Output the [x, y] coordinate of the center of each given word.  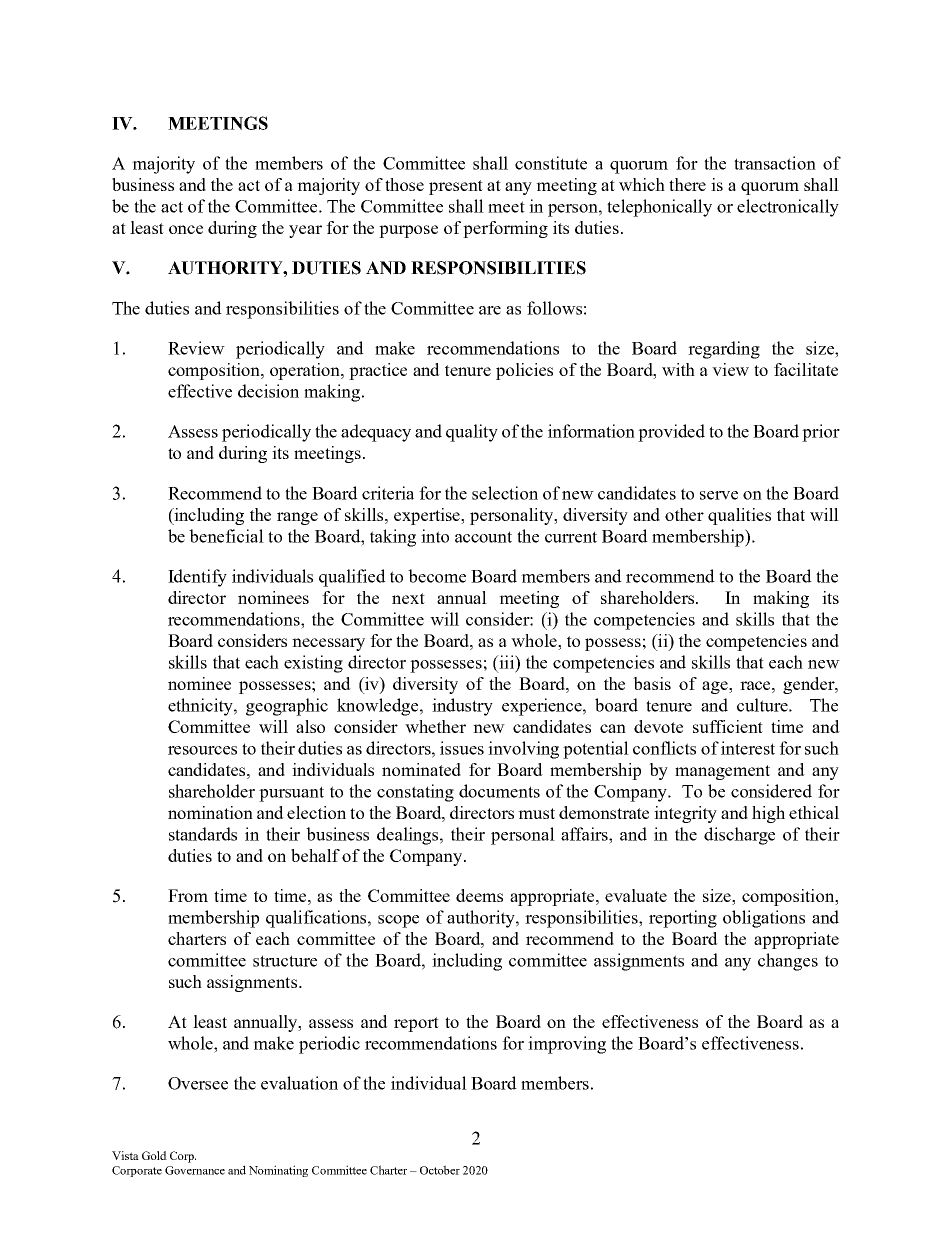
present [456, 187]
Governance [195, 1170]
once [186, 229]
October [440, 1170]
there [687, 184]
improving [567, 1045]
